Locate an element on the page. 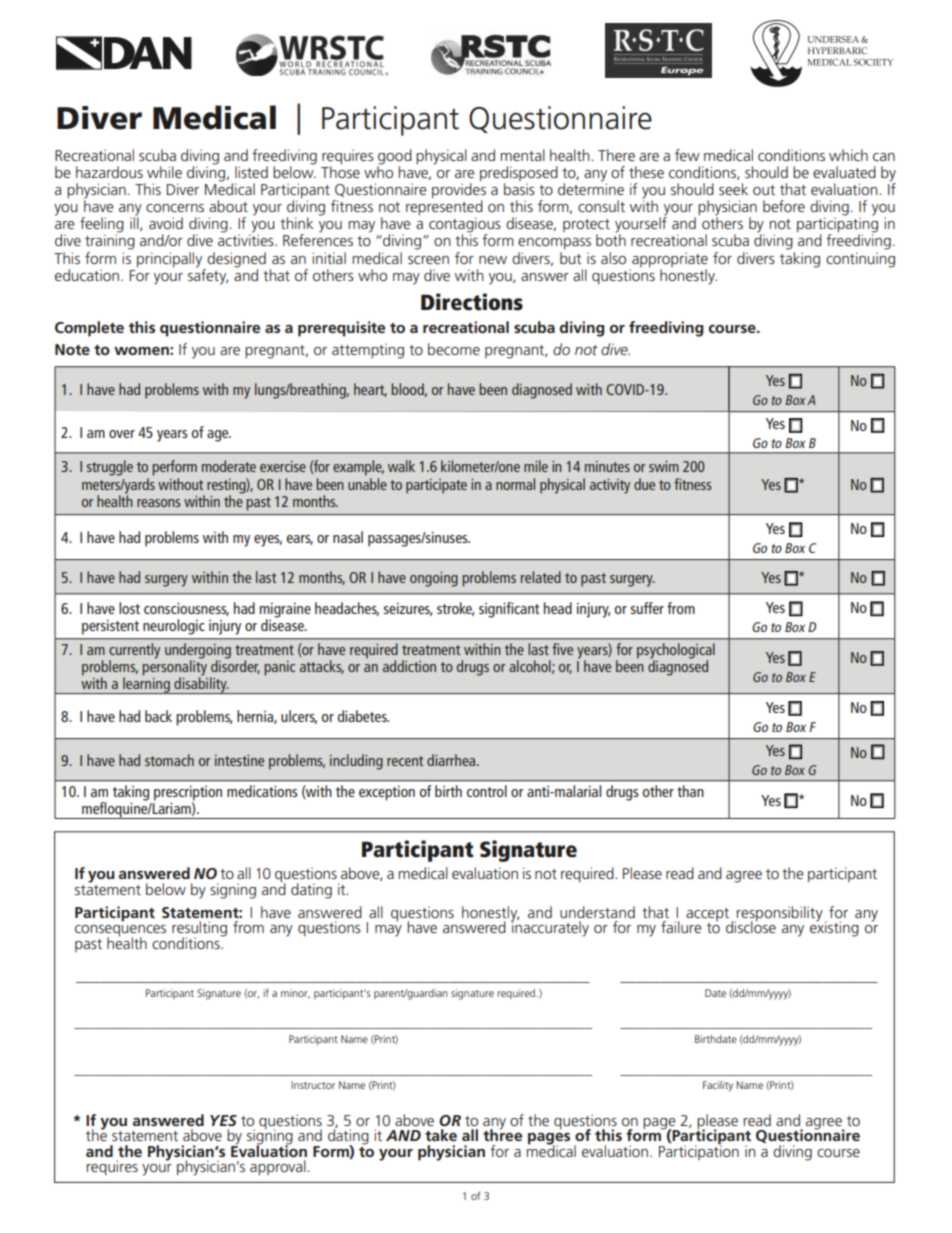 This document has width=952, height=1233. provides is located at coordinates (459, 191).
